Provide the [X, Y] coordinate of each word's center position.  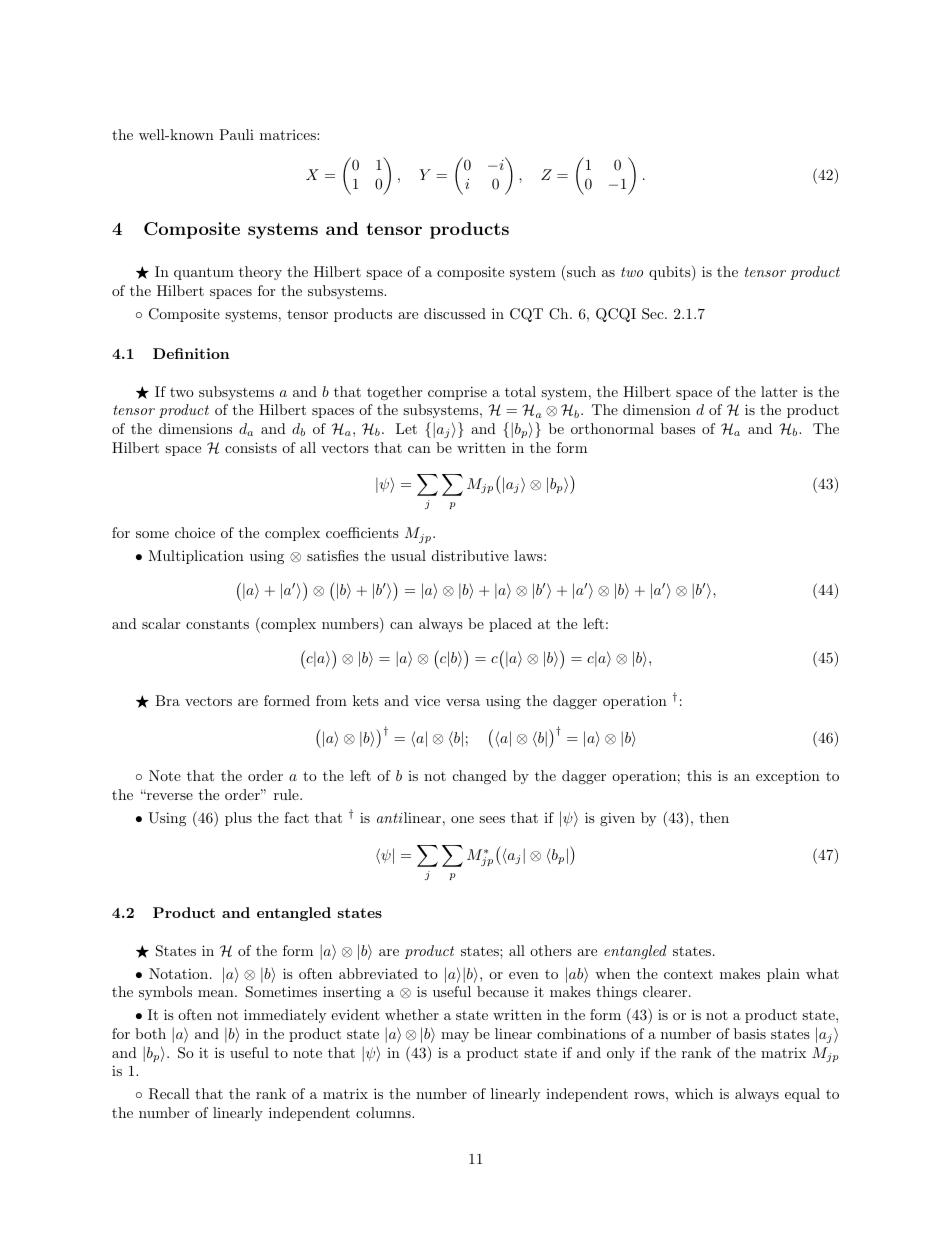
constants [217, 624]
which [694, 1093]
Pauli [236, 134]
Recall [169, 1094]
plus [238, 819]
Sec [654, 314]
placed [510, 625]
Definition [191, 353]
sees [492, 819]
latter [779, 391]
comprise [457, 393]
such [580, 271]
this [699, 775]
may [455, 1037]
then [714, 817]
